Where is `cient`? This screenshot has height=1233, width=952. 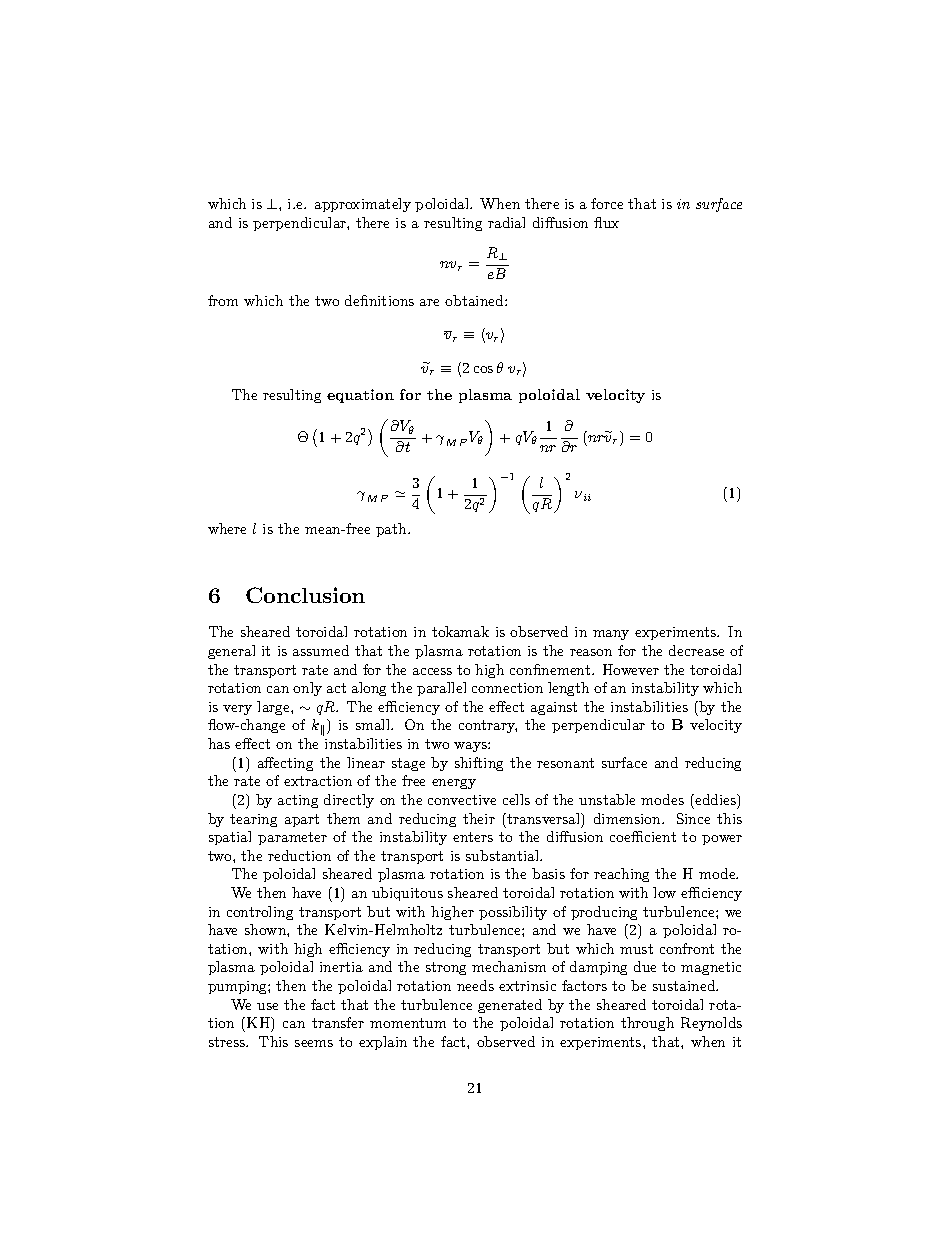 cient is located at coordinates (659, 837).
